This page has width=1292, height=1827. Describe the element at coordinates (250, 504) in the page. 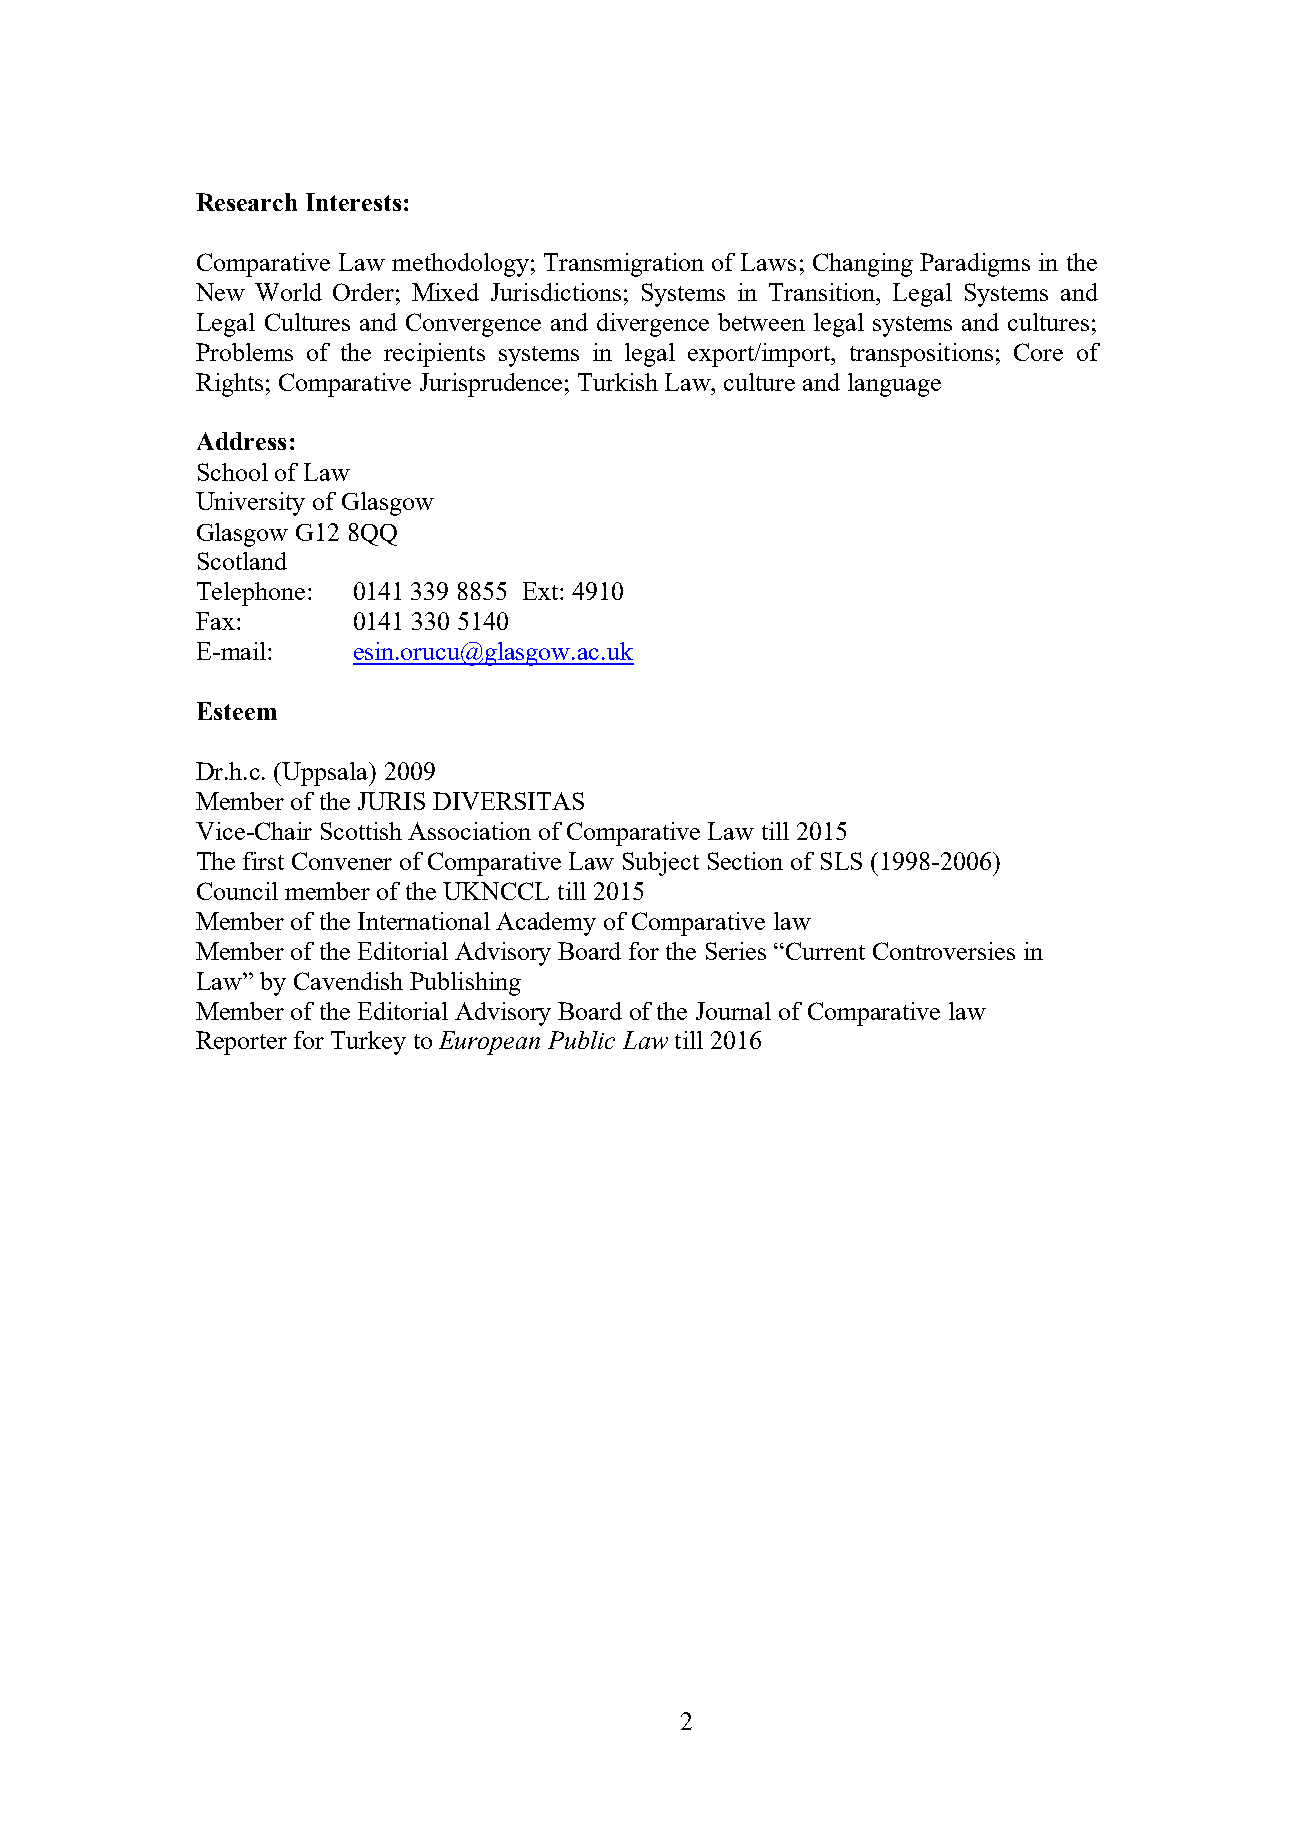

I see `University` at that location.
